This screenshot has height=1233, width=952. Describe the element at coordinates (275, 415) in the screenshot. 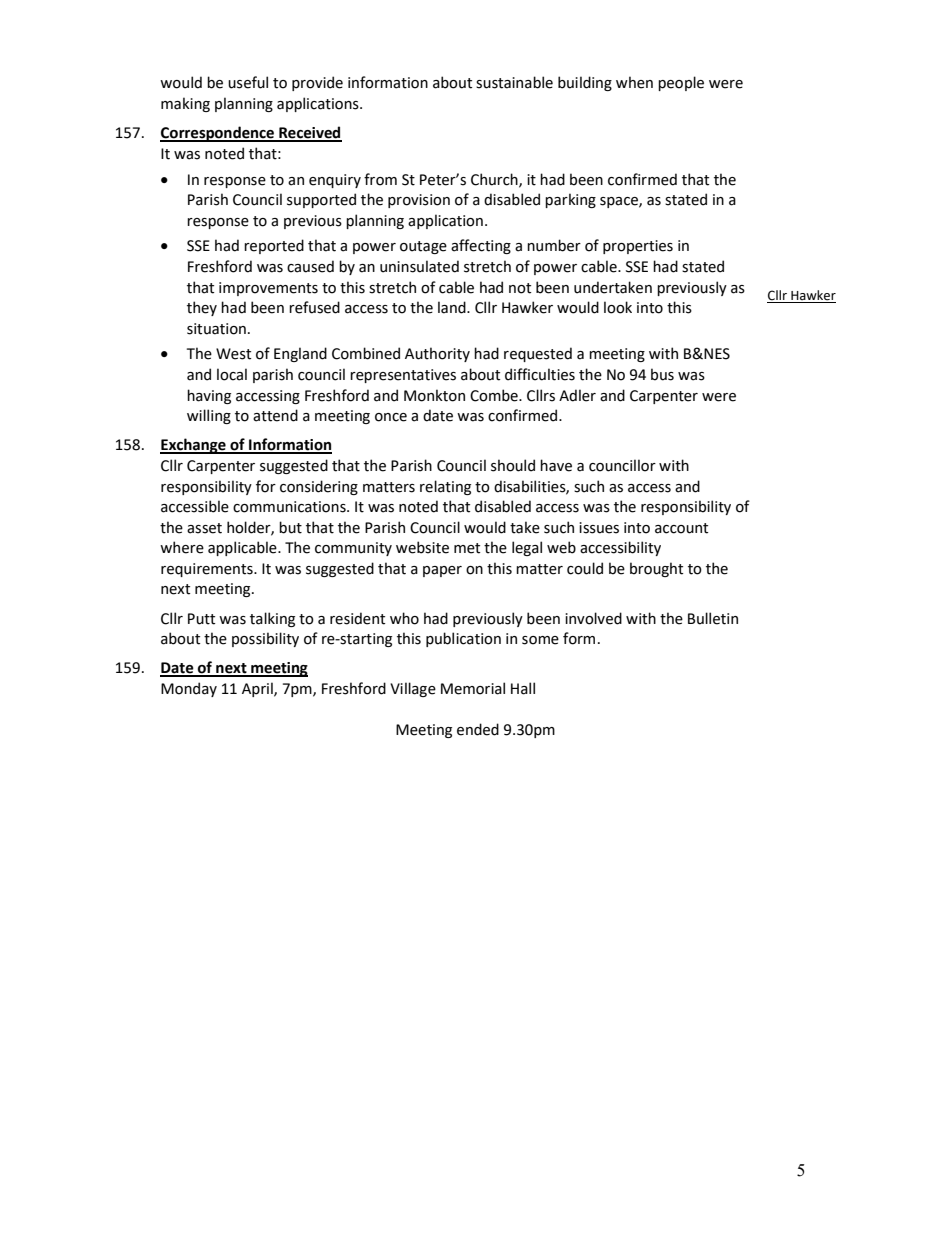

I see `attend` at that location.
